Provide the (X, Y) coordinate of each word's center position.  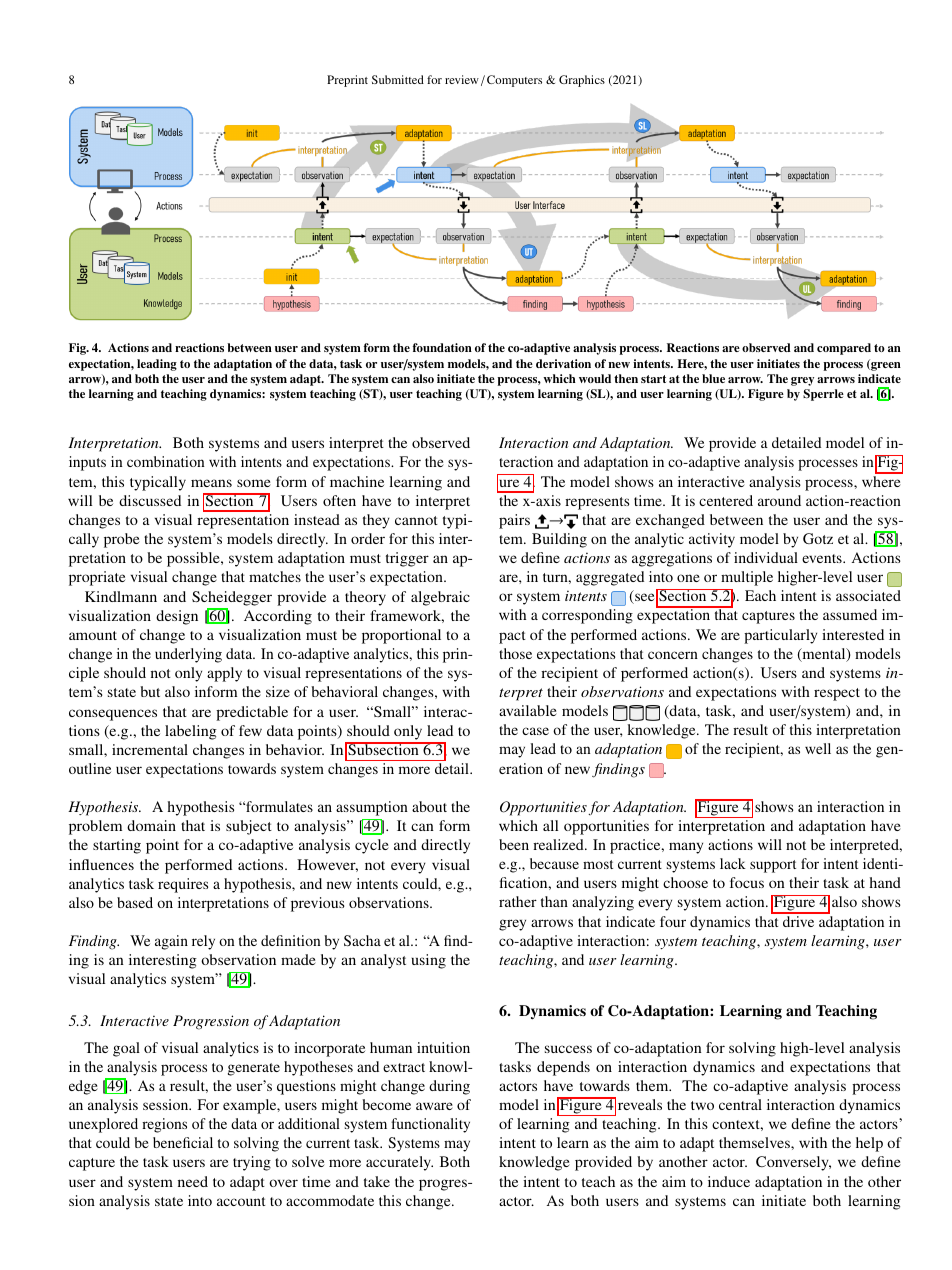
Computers (514, 81)
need (193, 1181)
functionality (430, 1125)
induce (729, 1181)
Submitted (398, 79)
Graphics (582, 81)
